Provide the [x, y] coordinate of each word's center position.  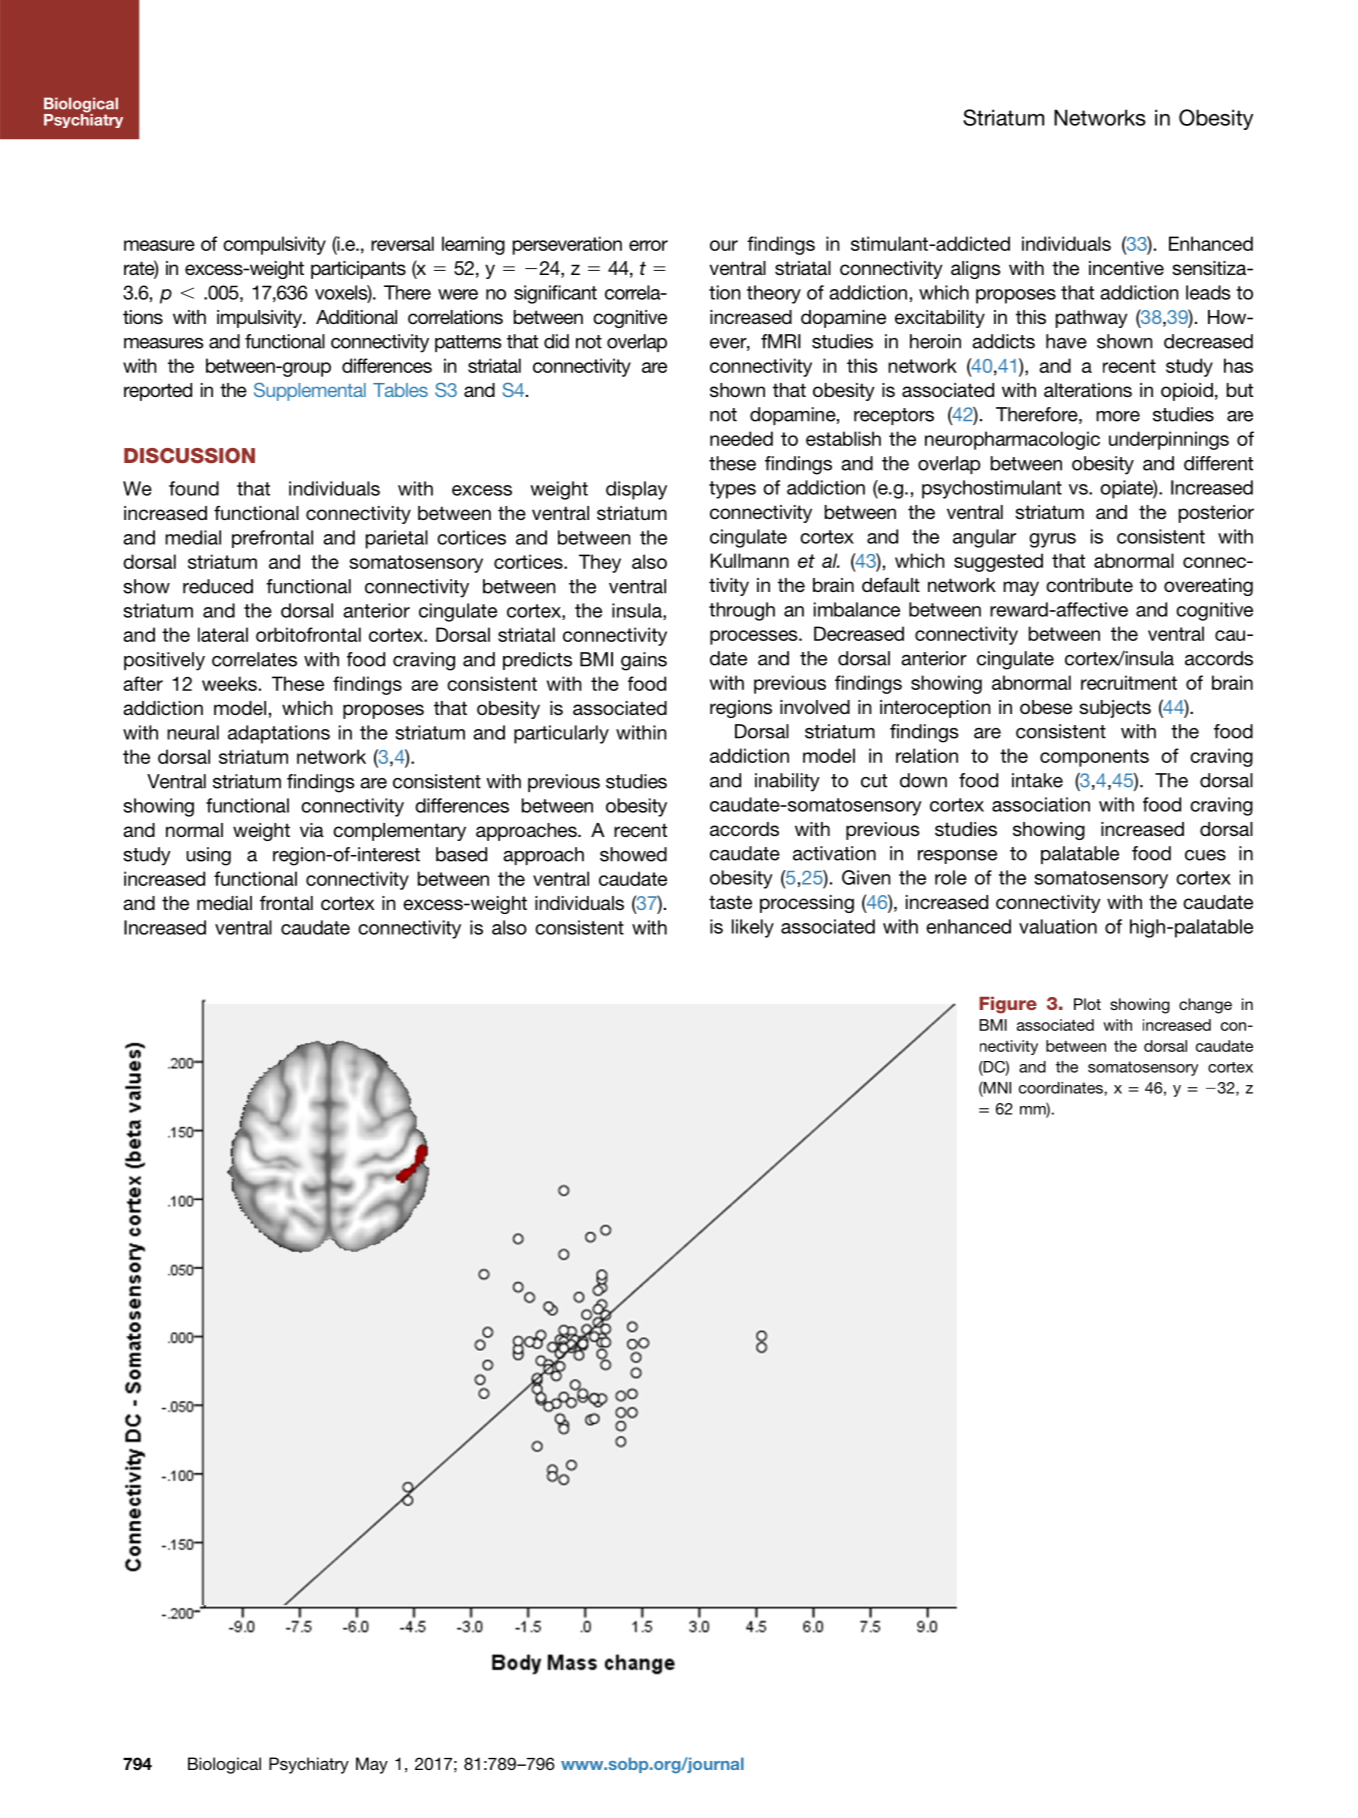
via [312, 830]
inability [787, 782]
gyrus [1052, 540]
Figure [1008, 1005]
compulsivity [274, 245]
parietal [397, 539]
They [600, 563]
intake [1037, 780]
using [208, 856]
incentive [1126, 268]
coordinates [1061, 1088]
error [648, 245]
